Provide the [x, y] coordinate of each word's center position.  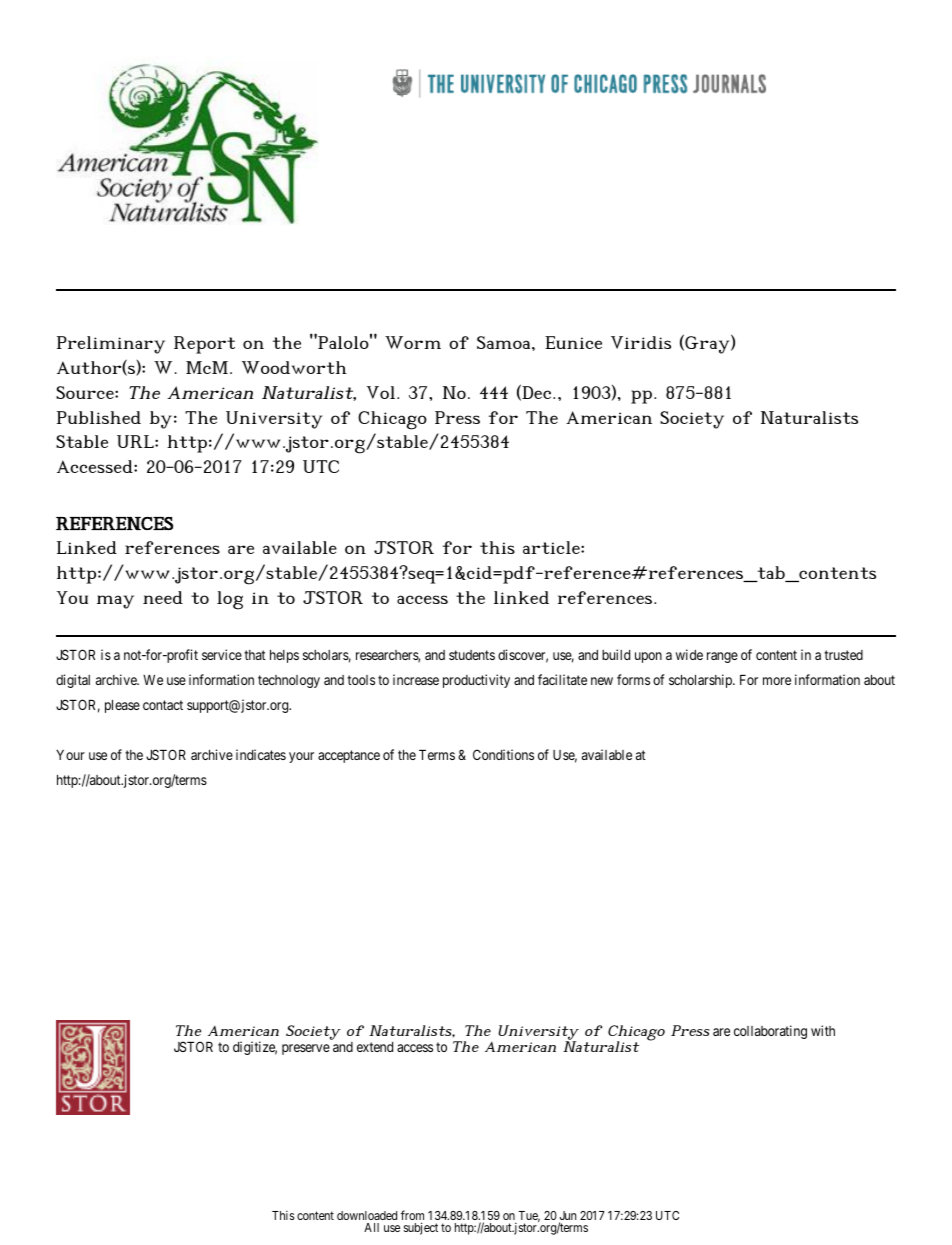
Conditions [503, 754]
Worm [413, 342]
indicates [261, 754]
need [163, 597]
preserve [306, 1049]
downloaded [367, 1215]
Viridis [641, 342]
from [412, 1216]
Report [204, 345]
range [722, 657]
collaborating [770, 1032]
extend [375, 1047]
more [777, 681]
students [472, 655]
